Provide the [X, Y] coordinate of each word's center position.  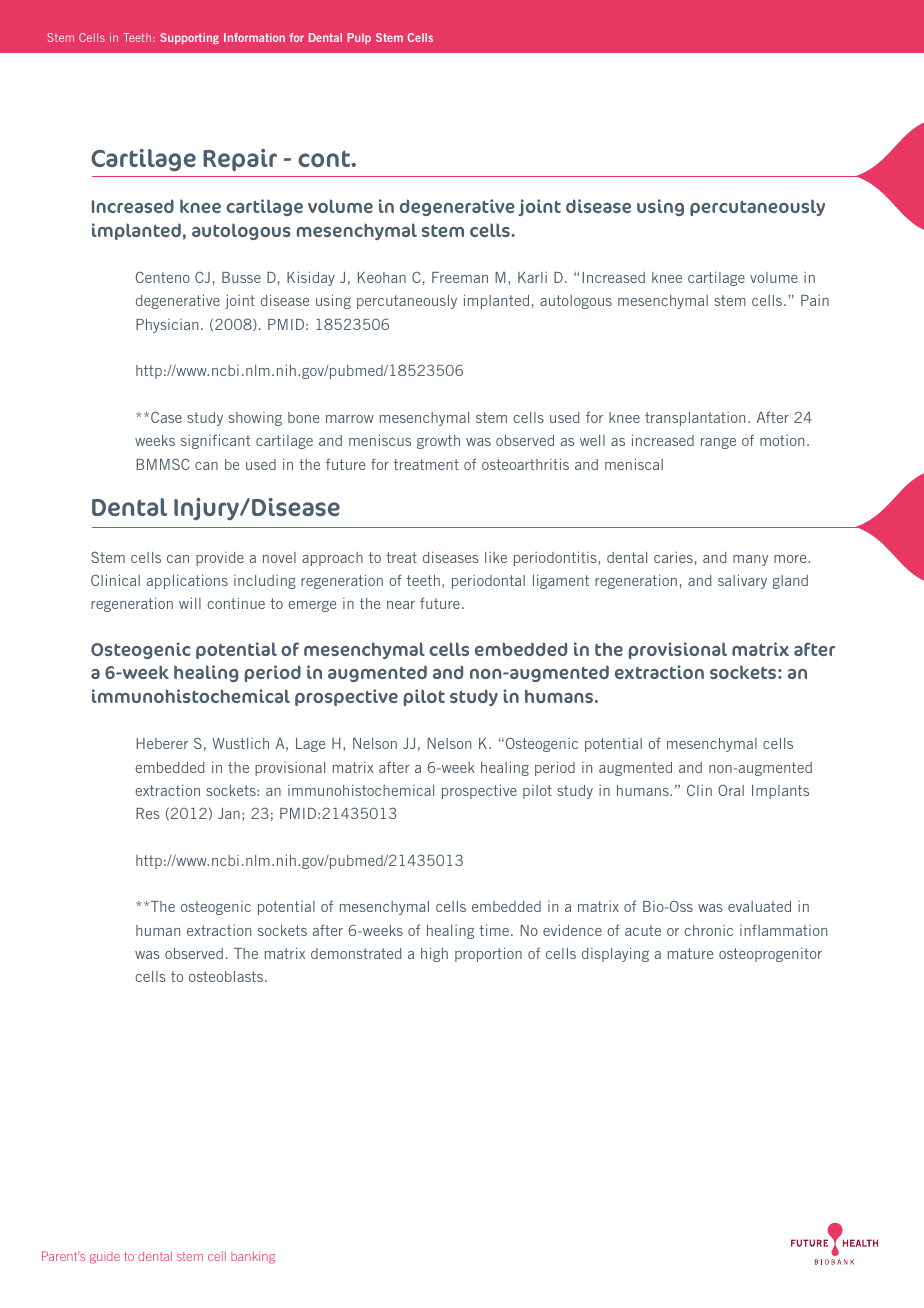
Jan [229, 813]
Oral [731, 790]
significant [216, 441]
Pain [815, 300]
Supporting [189, 38]
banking [253, 1257]
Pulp [359, 38]
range [718, 443]
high [434, 954]
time [495, 930]
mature [690, 953]
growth [438, 442]
